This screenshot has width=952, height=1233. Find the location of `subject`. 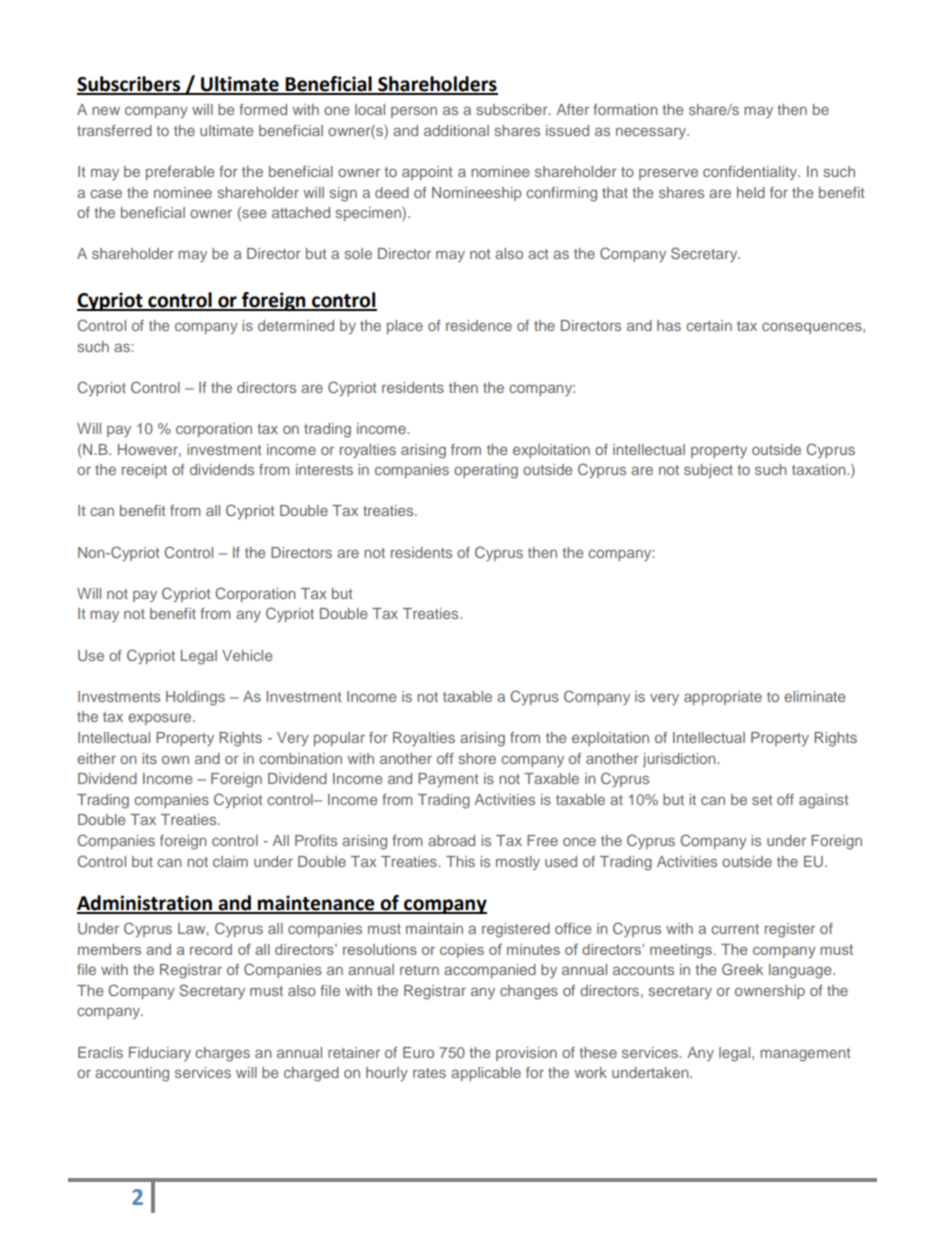

subject is located at coordinates (708, 471).
